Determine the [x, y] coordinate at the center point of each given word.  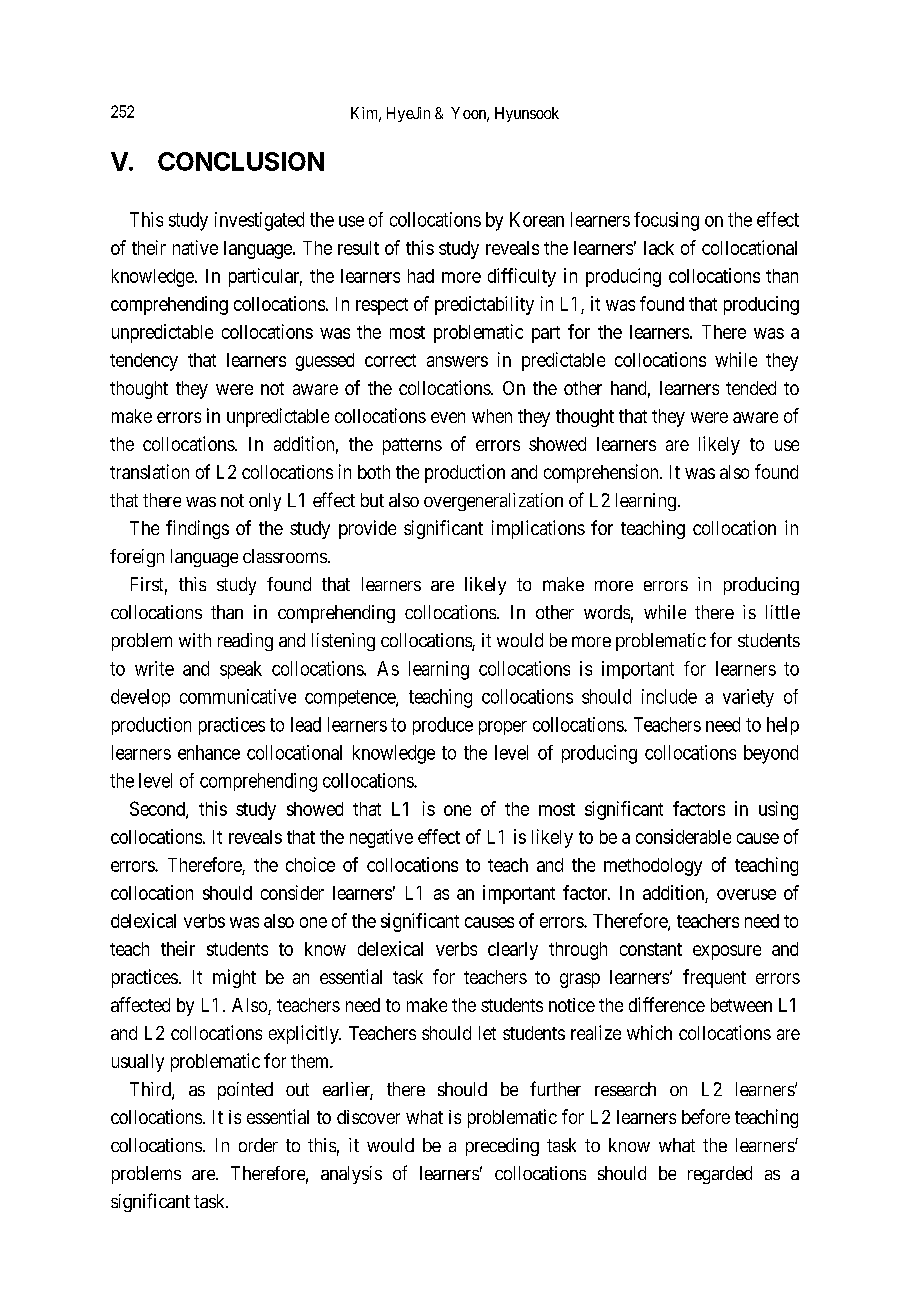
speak [241, 670]
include [669, 696]
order [258, 1145]
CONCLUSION [241, 161]
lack [659, 248]
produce [443, 726]
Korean [537, 219]
